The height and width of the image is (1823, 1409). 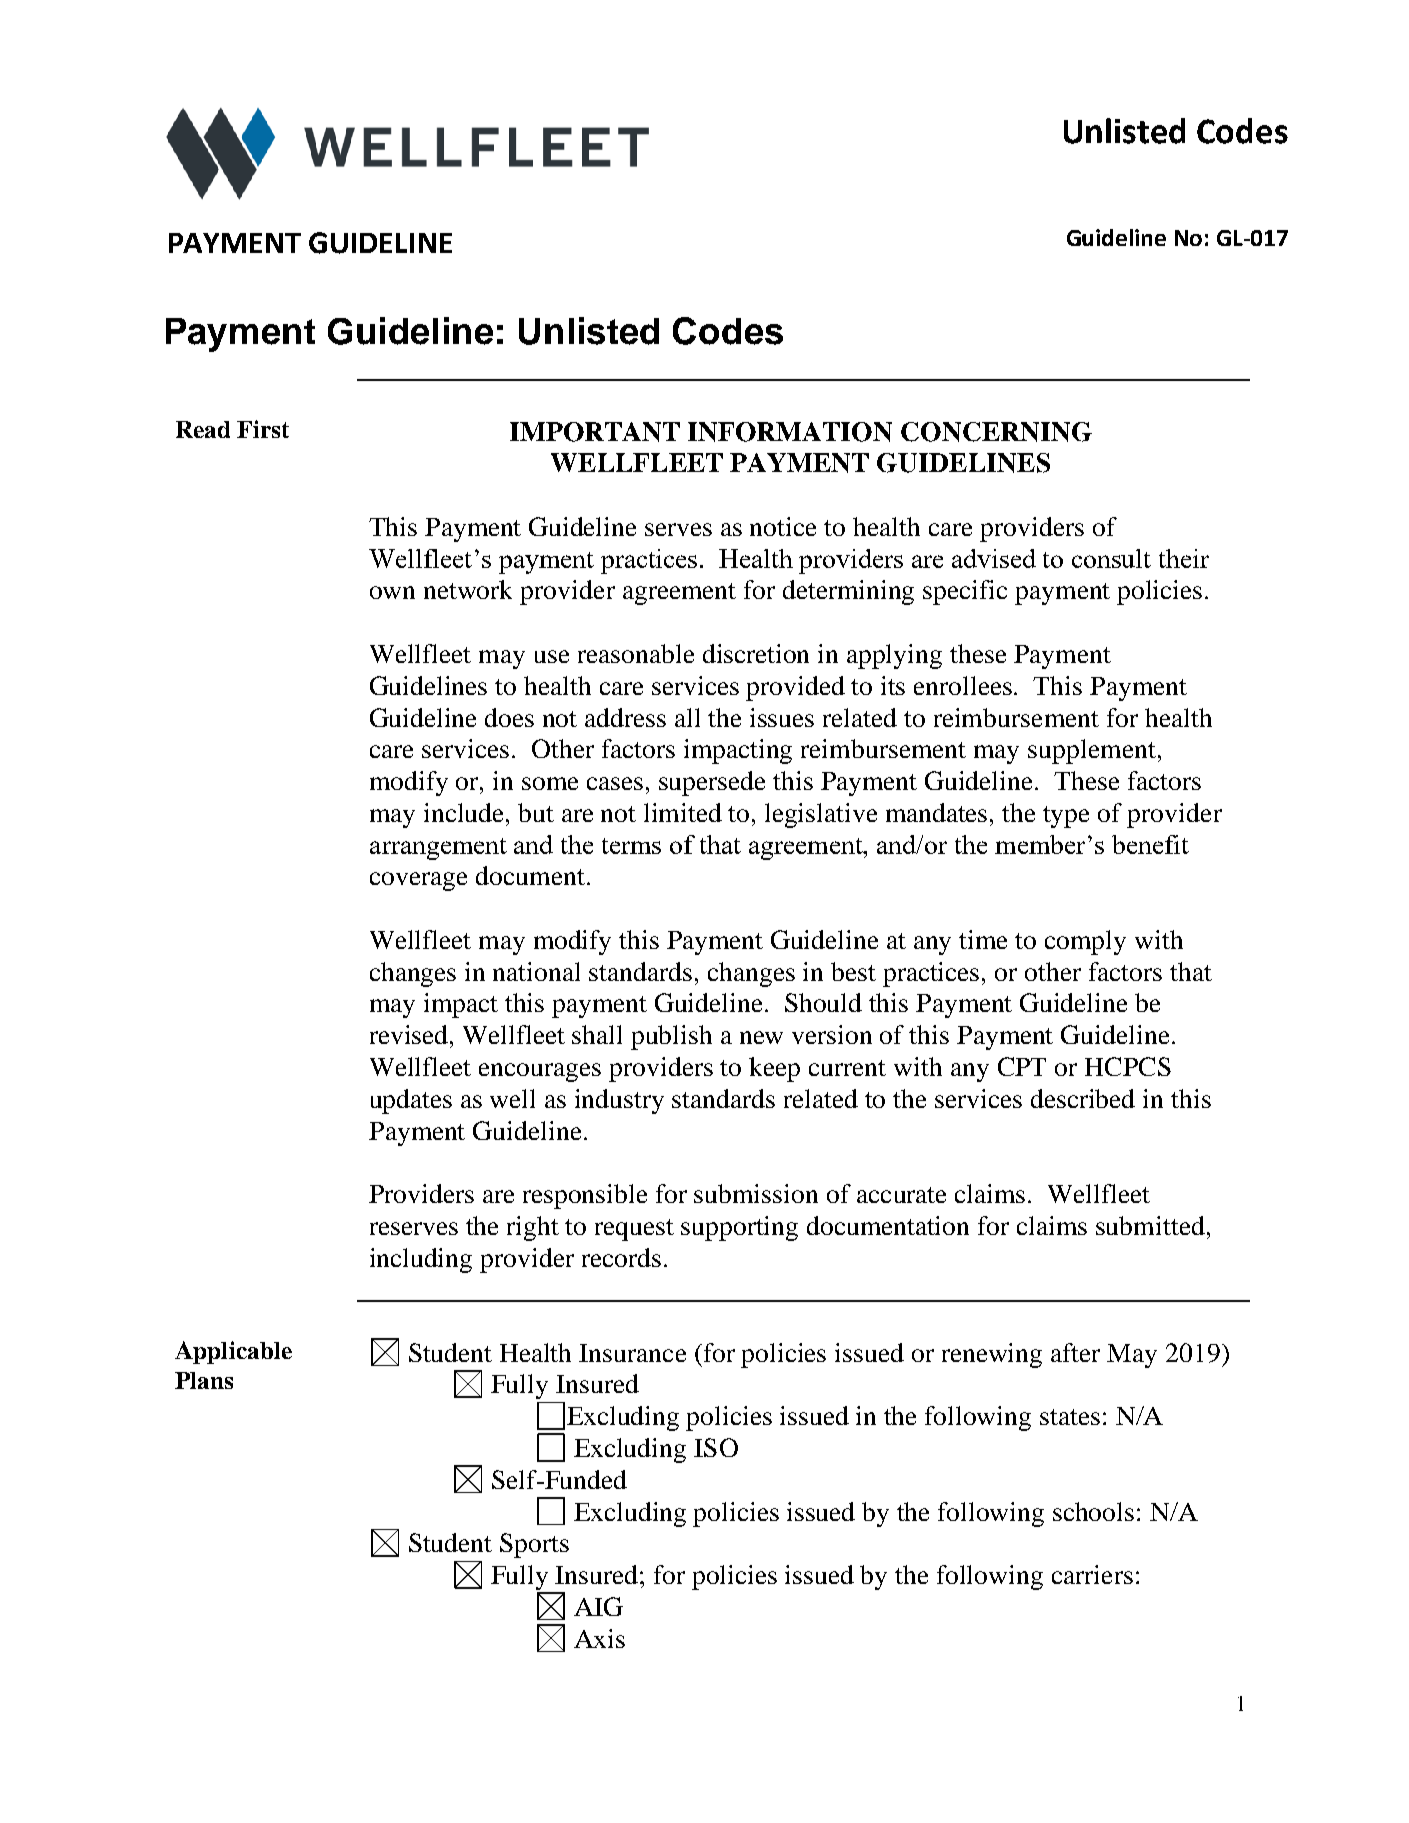 What do you see at coordinates (598, 1606) in the image?
I see `AIG` at bounding box center [598, 1606].
